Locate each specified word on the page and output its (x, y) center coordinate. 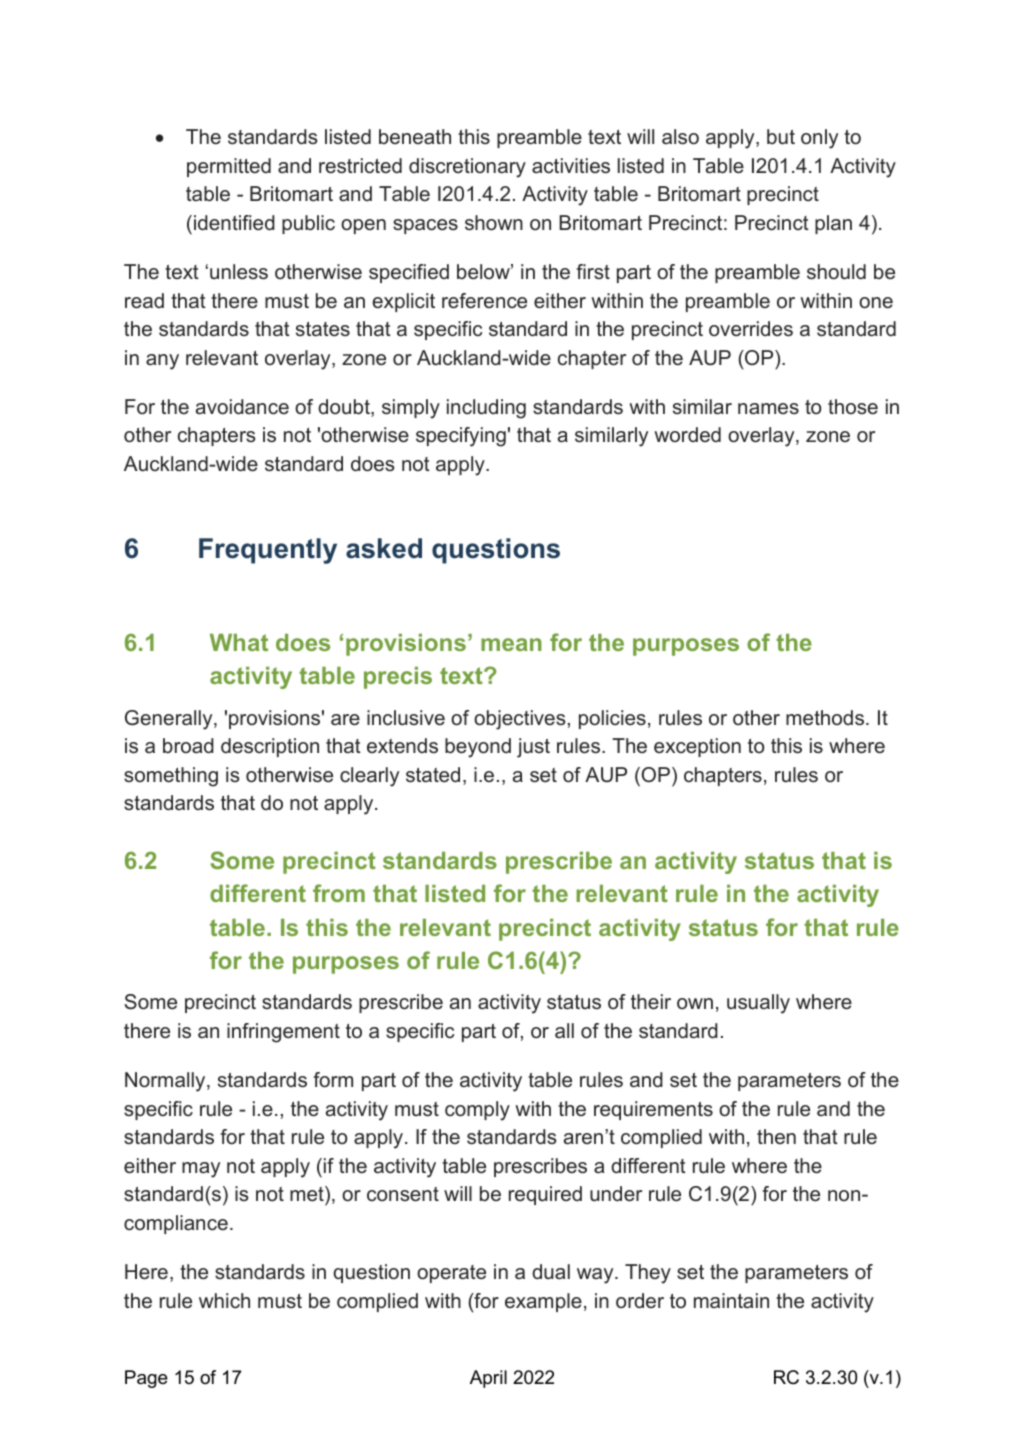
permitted (229, 167)
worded (687, 434)
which (224, 1301)
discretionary (467, 168)
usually (758, 1004)
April (488, 1379)
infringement (283, 1033)
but (781, 137)
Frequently (268, 551)
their (651, 1002)
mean (511, 644)
